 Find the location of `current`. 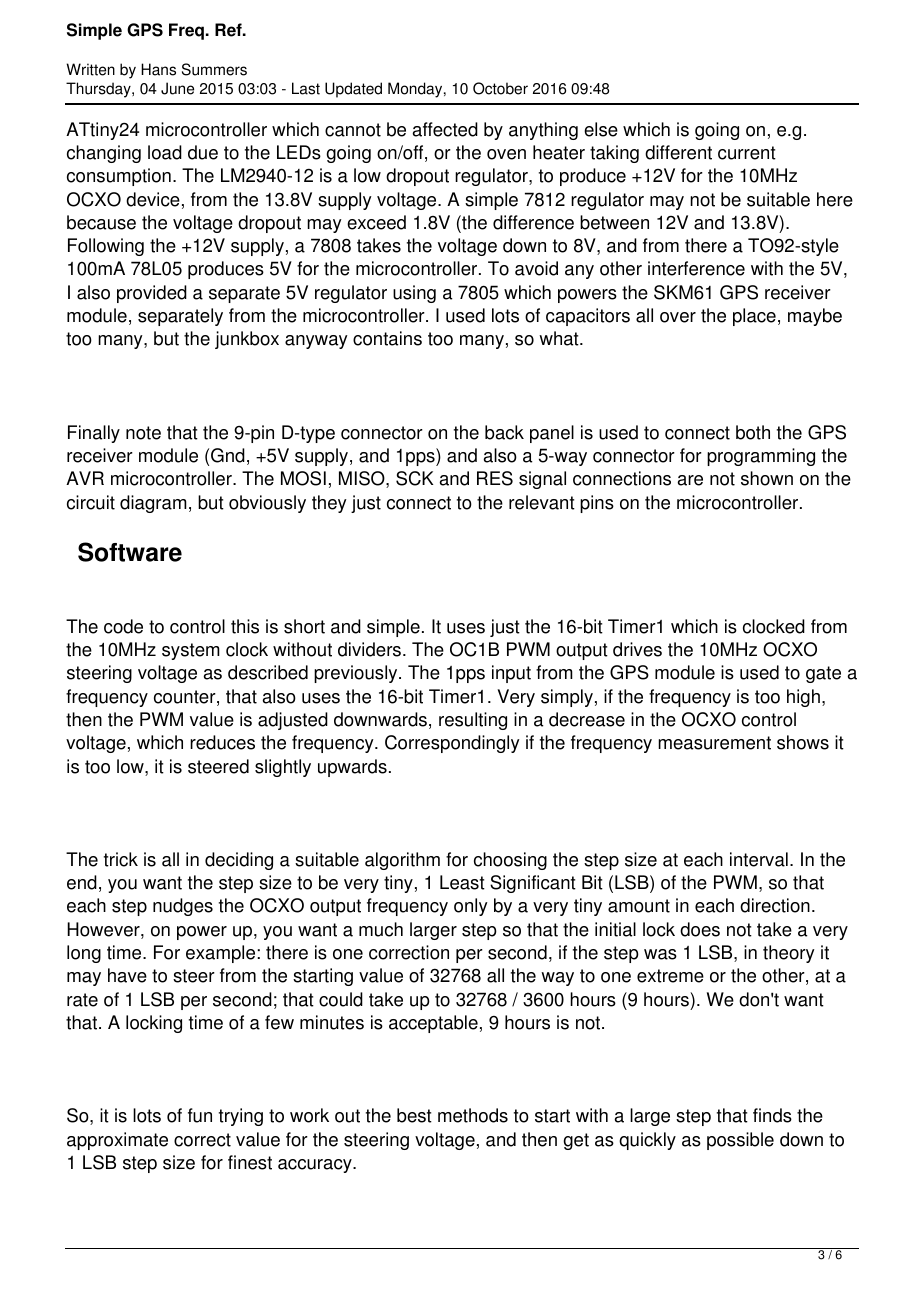

current is located at coordinates (747, 153).
